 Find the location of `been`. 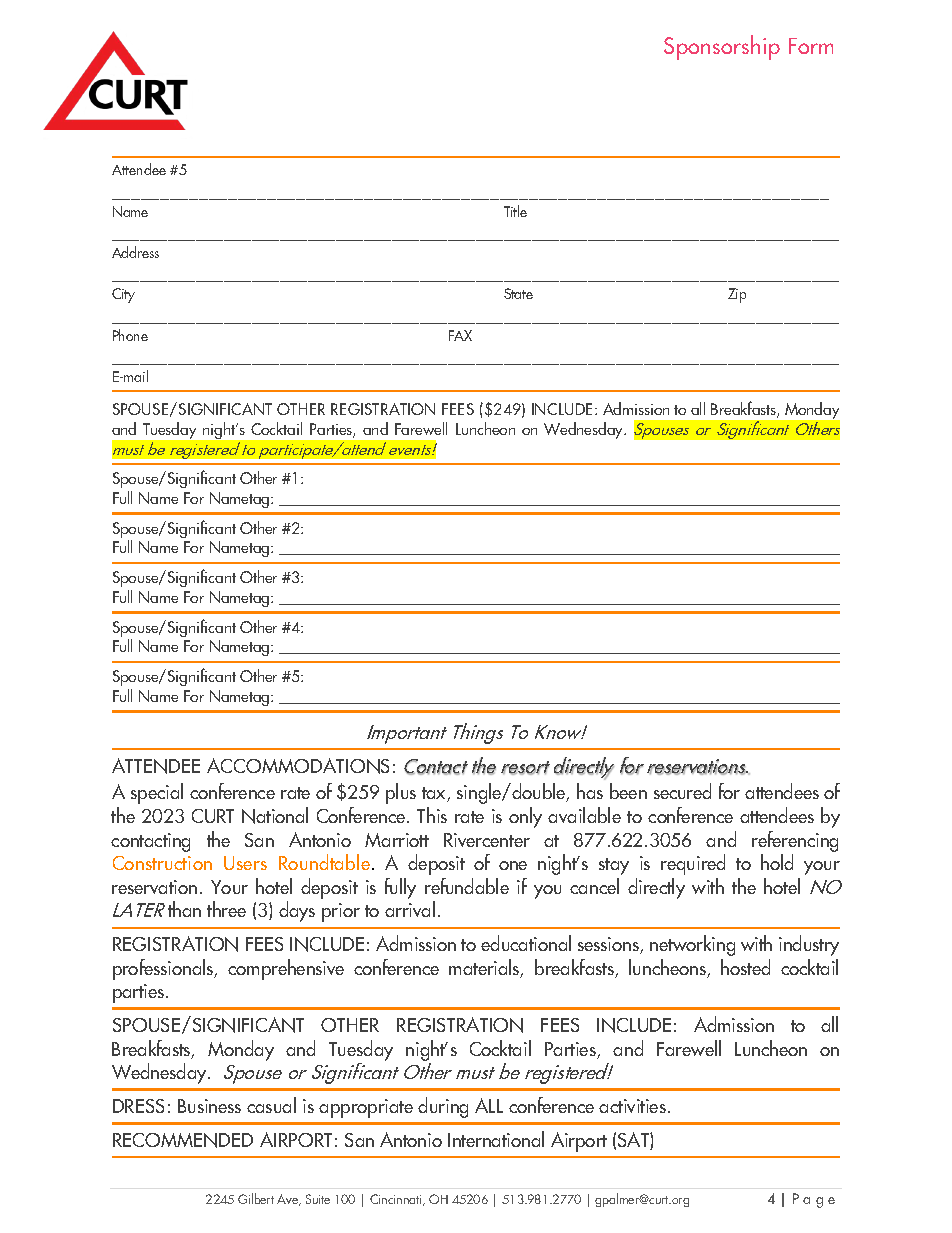

been is located at coordinates (628, 791).
